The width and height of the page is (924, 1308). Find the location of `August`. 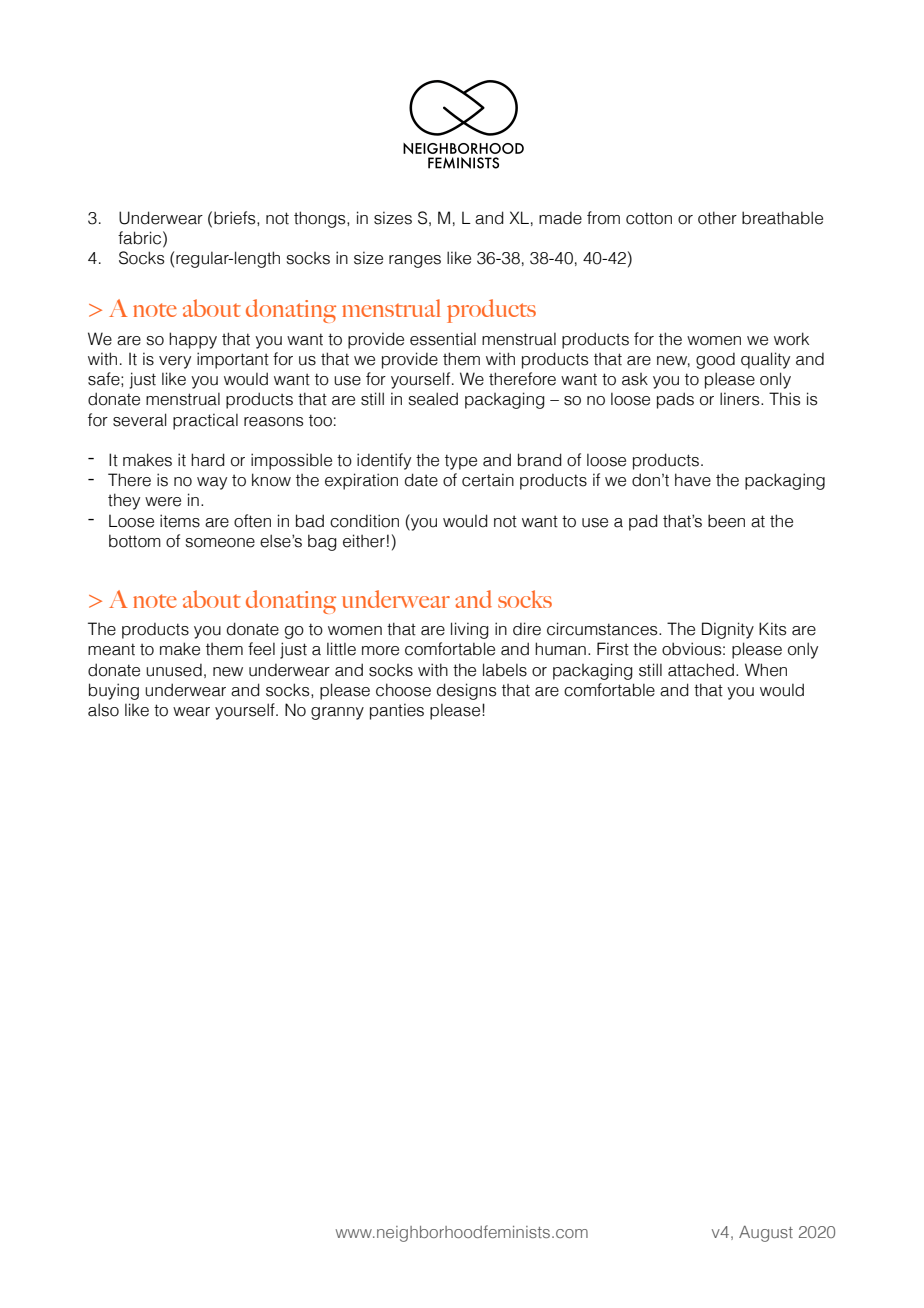

August is located at coordinates (766, 1234).
